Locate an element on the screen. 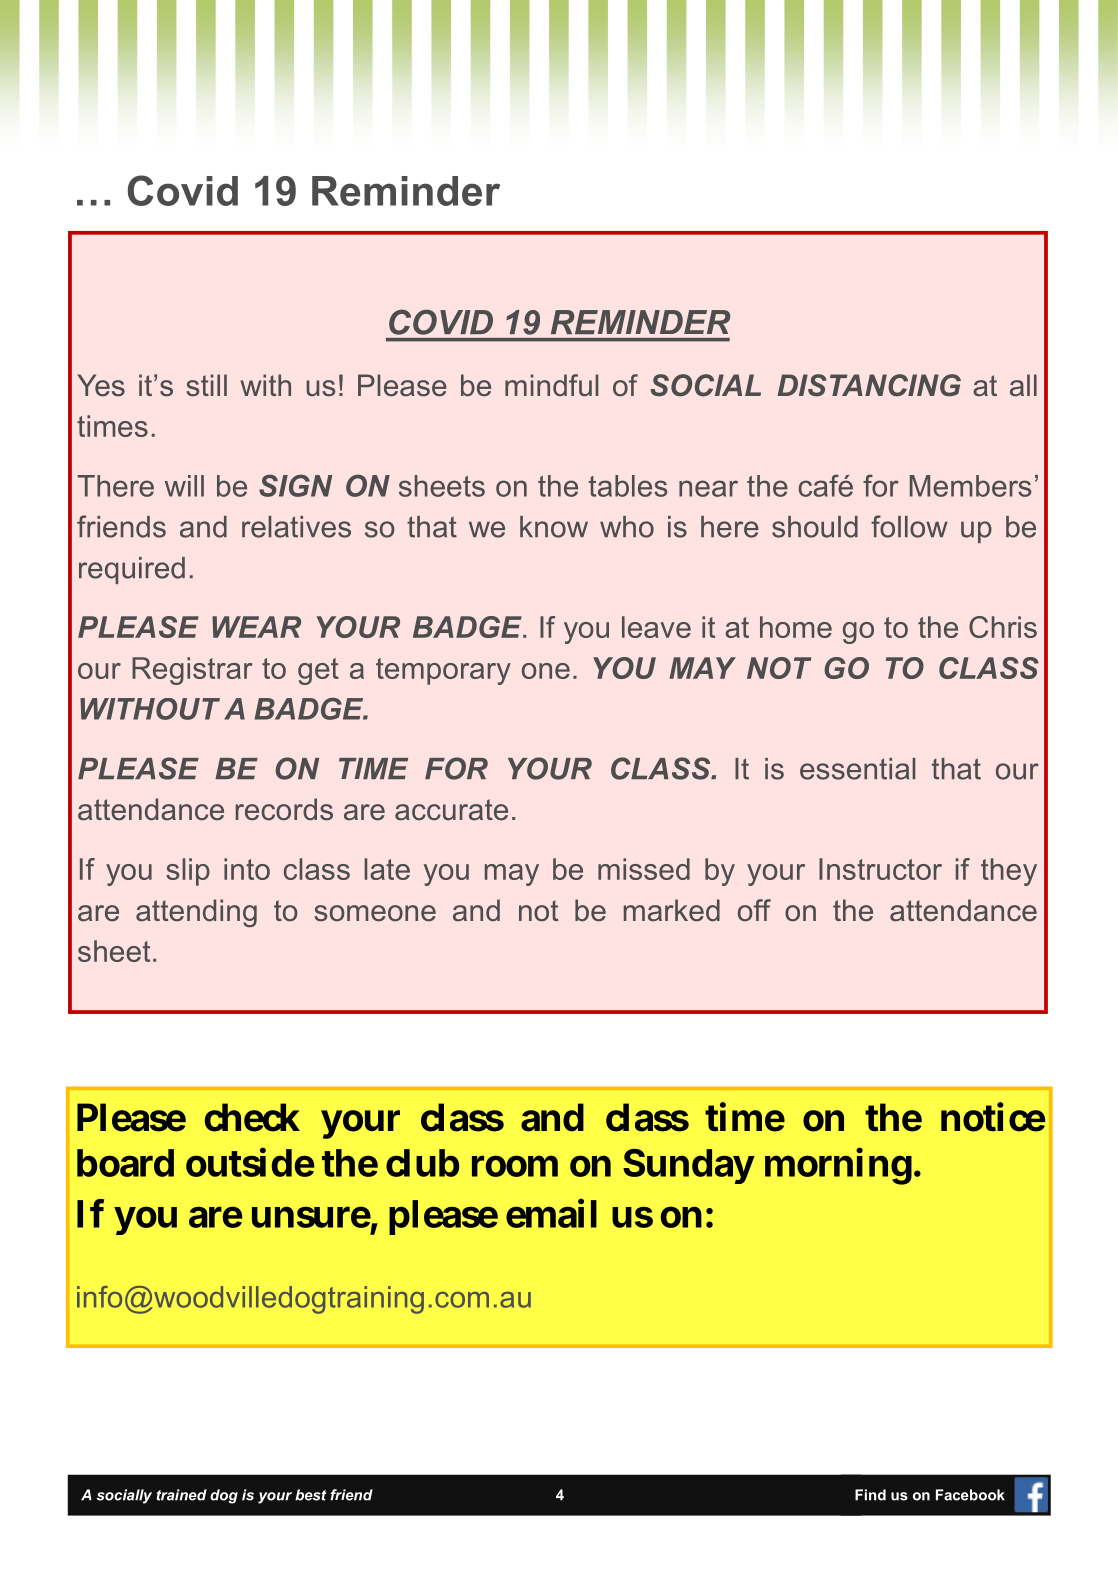 The width and height of the screenshot is (1118, 1581). trained is located at coordinates (181, 1495).
